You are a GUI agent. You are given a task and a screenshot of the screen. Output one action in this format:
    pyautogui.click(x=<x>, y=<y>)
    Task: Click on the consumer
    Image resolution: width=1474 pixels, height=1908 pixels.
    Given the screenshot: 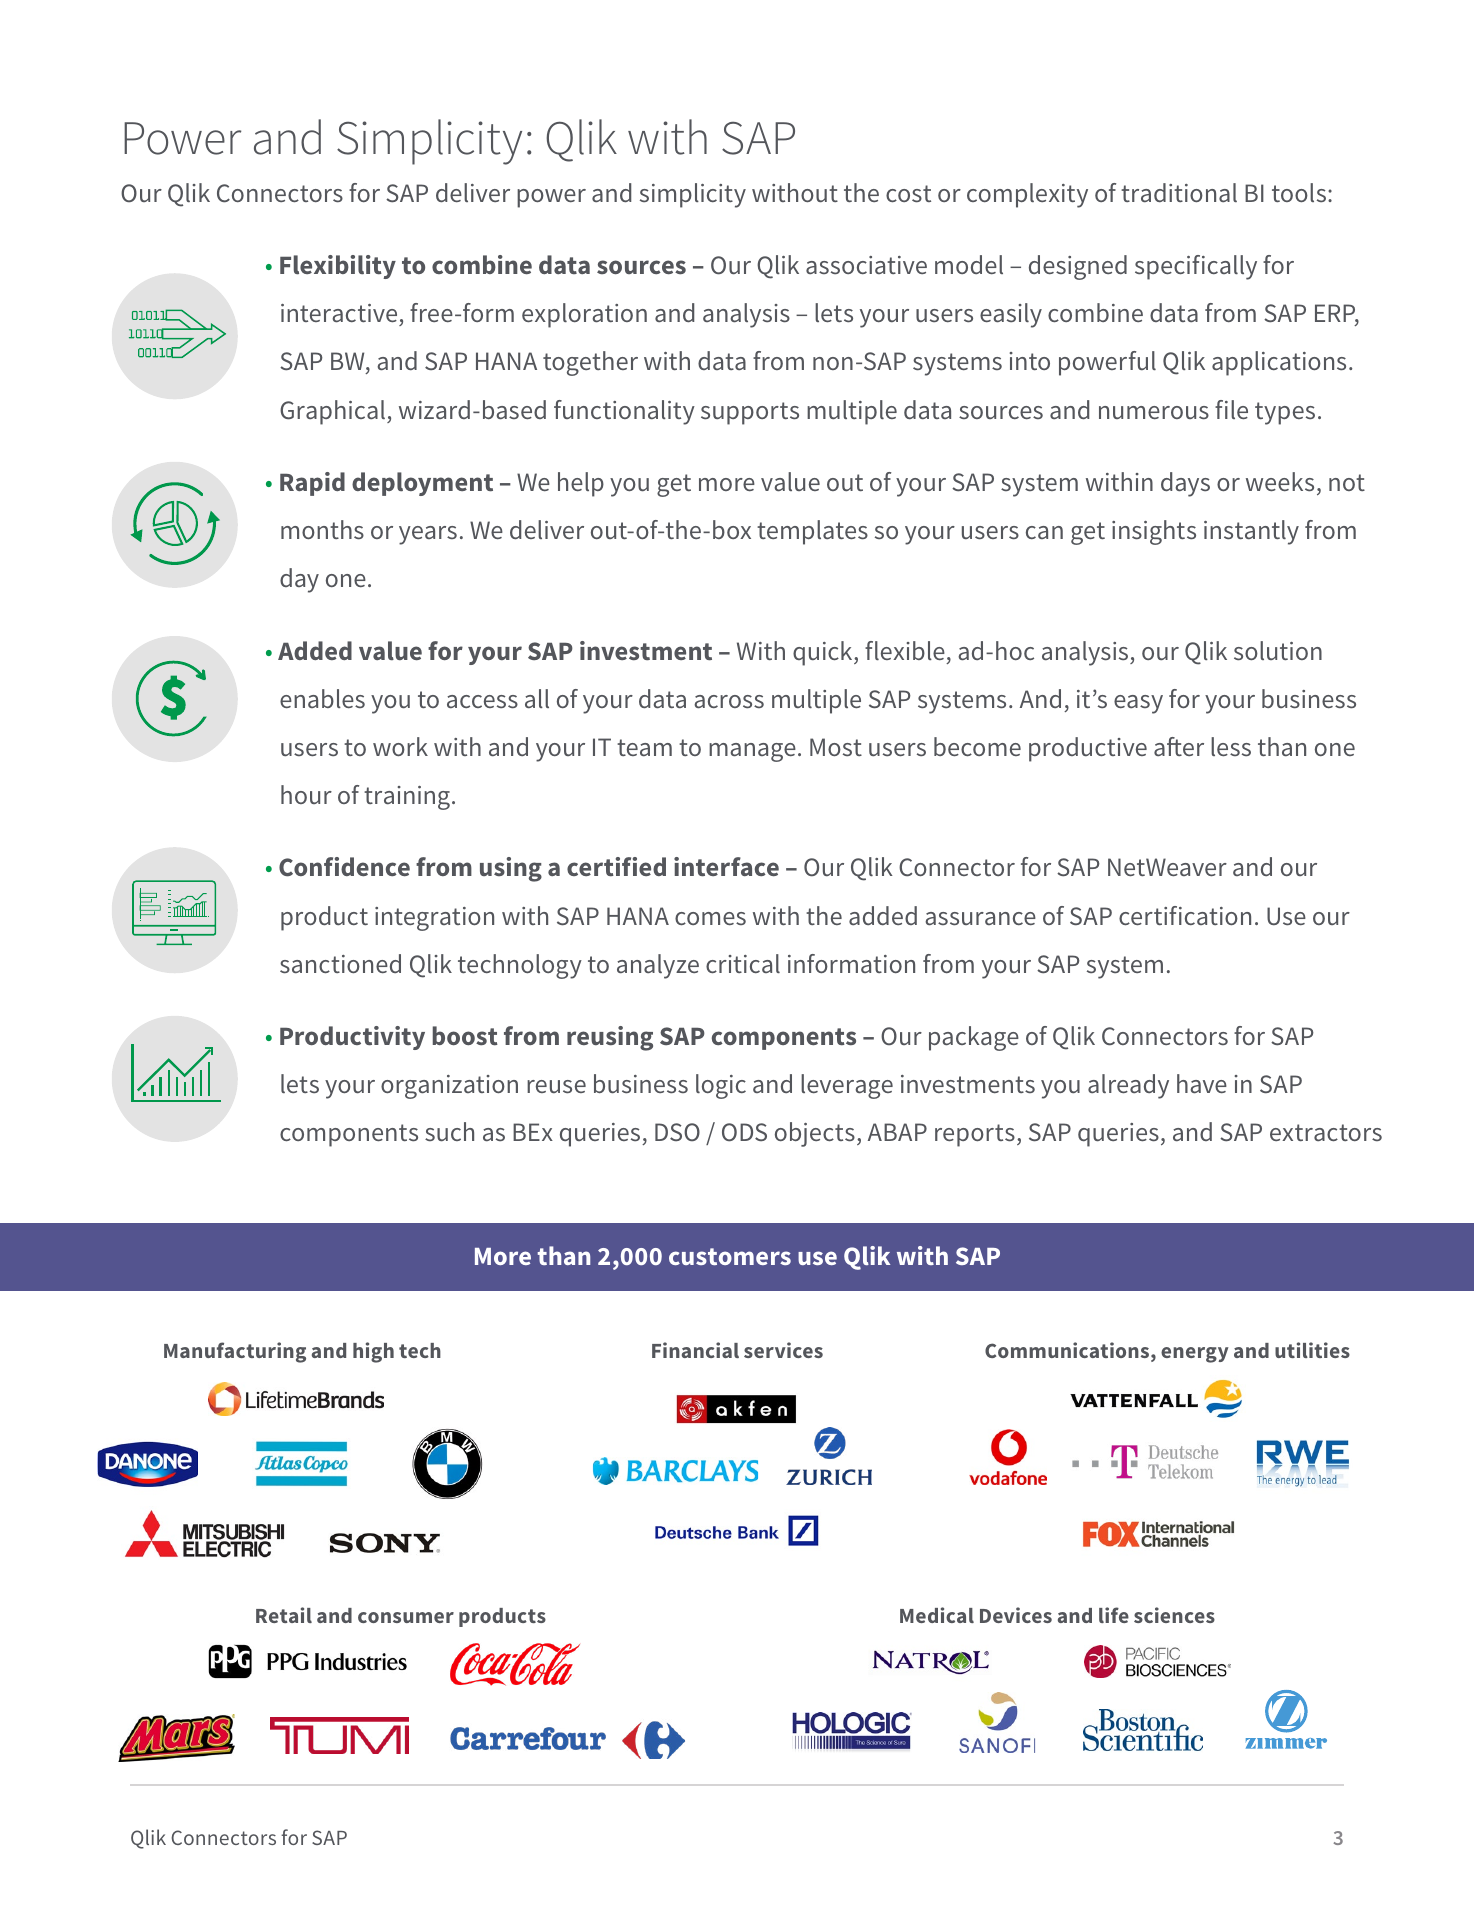 What is the action you would take?
    pyautogui.click(x=406, y=1617)
